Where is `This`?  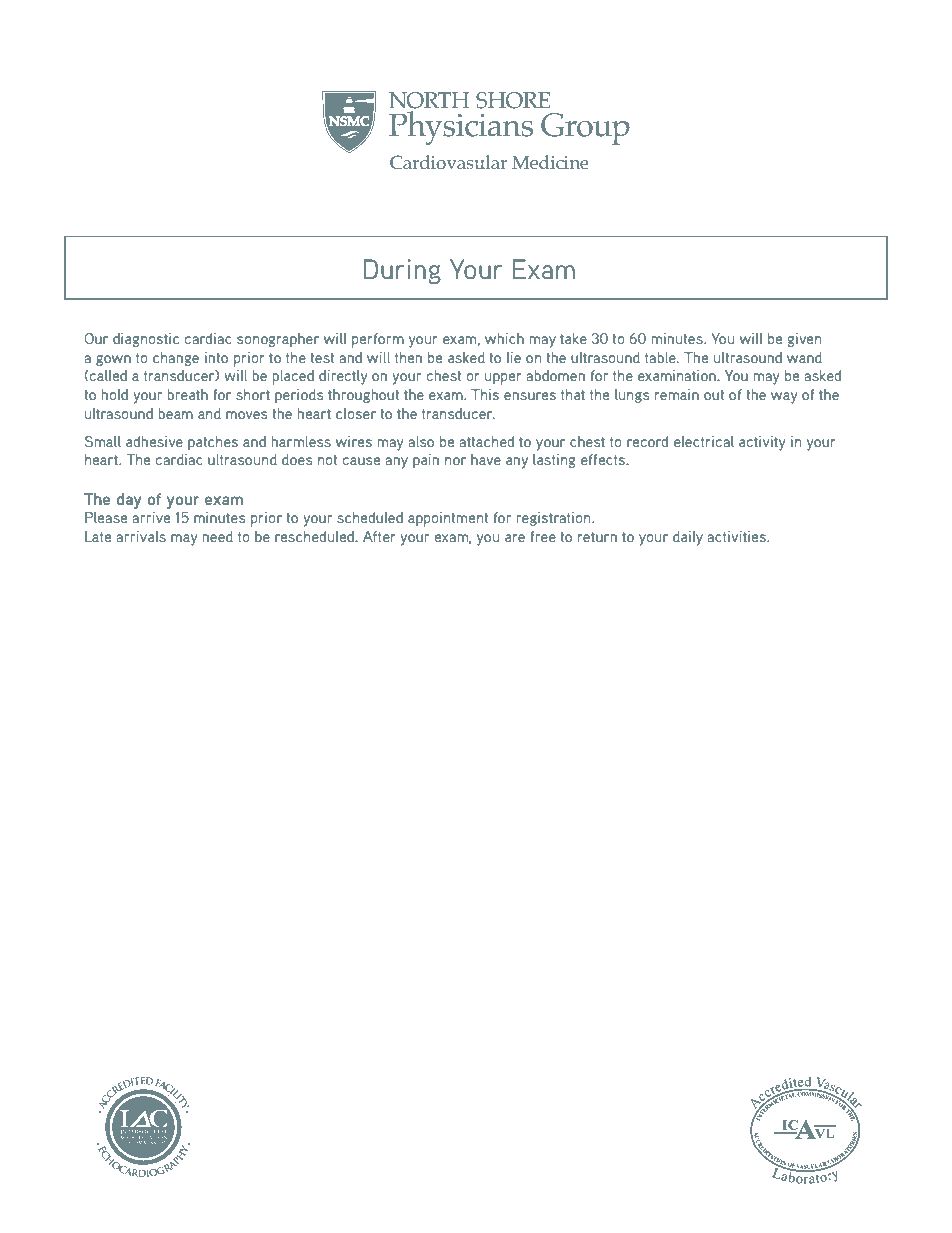
This is located at coordinates (485, 394).
